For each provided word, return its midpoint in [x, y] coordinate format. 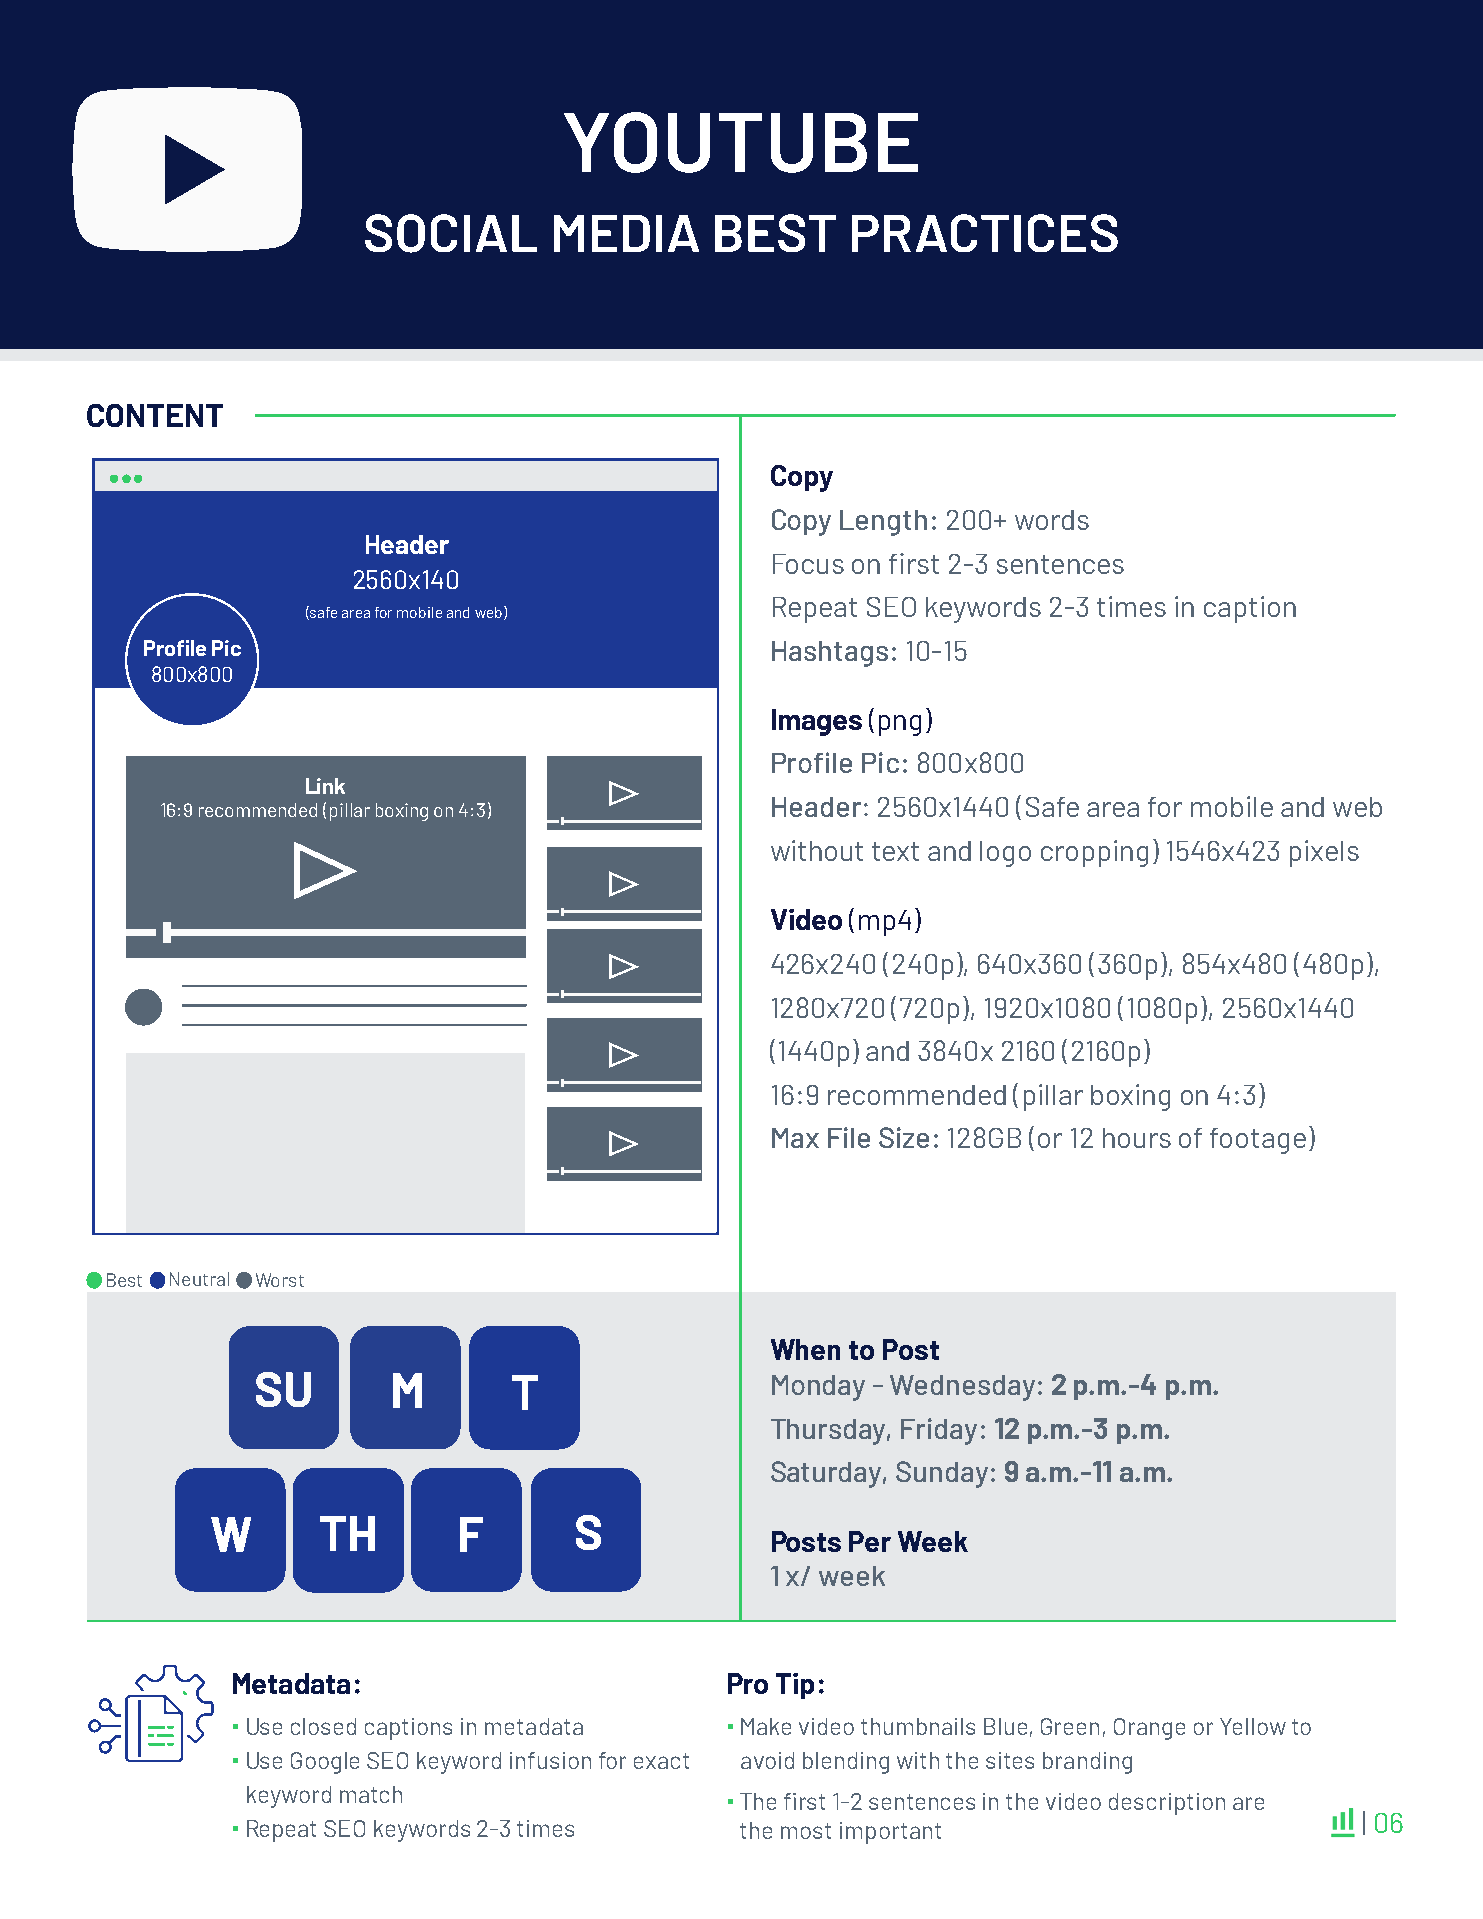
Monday [818, 1388]
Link [325, 786]
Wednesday [962, 1388]
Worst [280, 1280]
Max [795, 1138]
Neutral [199, 1279]
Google [325, 1763]
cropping [1094, 853]
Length [883, 523]
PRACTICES [985, 233]
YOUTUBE [741, 142]
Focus [808, 564]
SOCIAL [451, 233]
